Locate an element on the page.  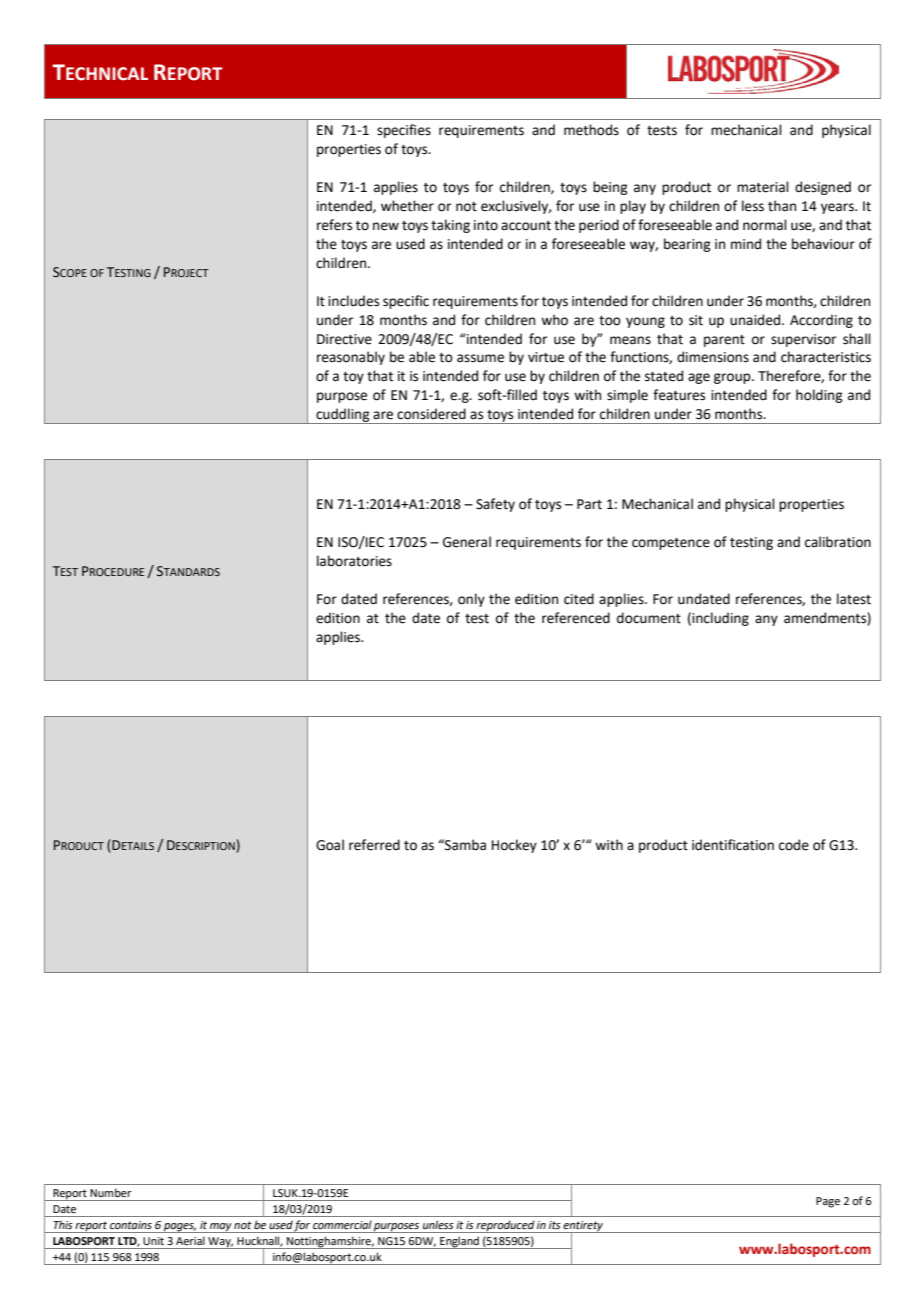
refers is located at coordinates (334, 225).
